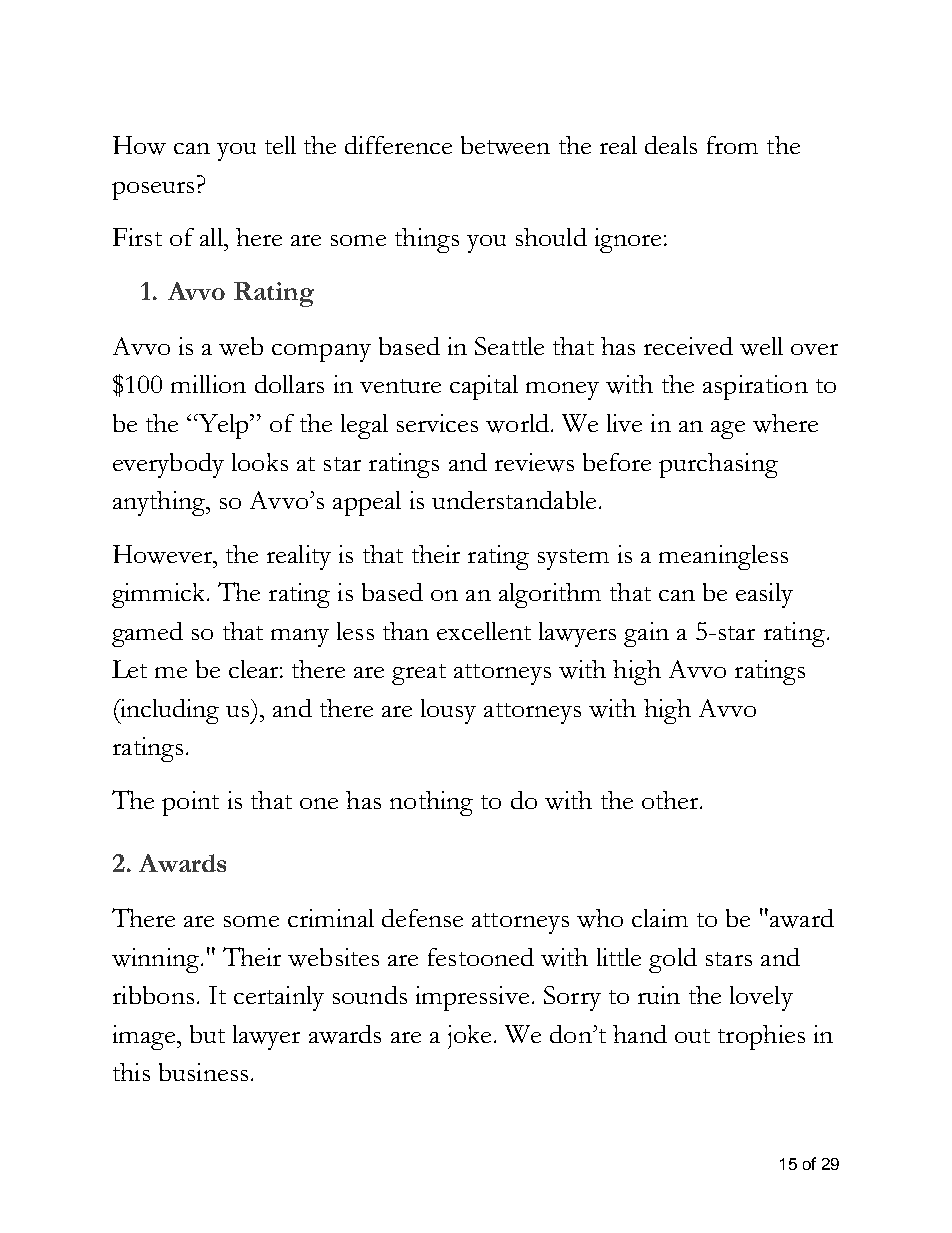  What do you see at coordinates (168, 711) in the document?
I see `including` at bounding box center [168, 711].
